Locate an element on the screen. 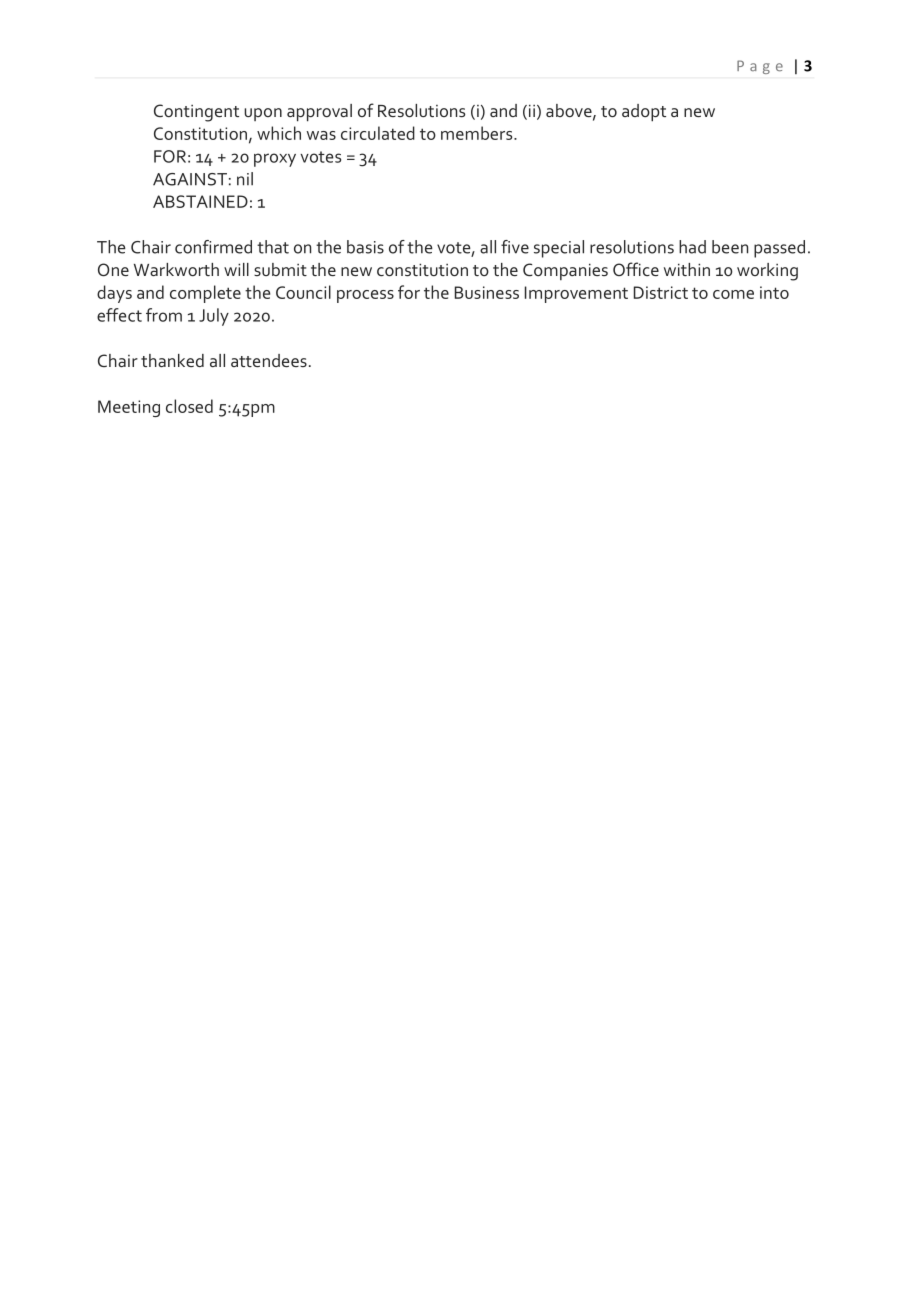 The width and height of the screenshot is (924, 1308). will is located at coordinates (236, 269).
